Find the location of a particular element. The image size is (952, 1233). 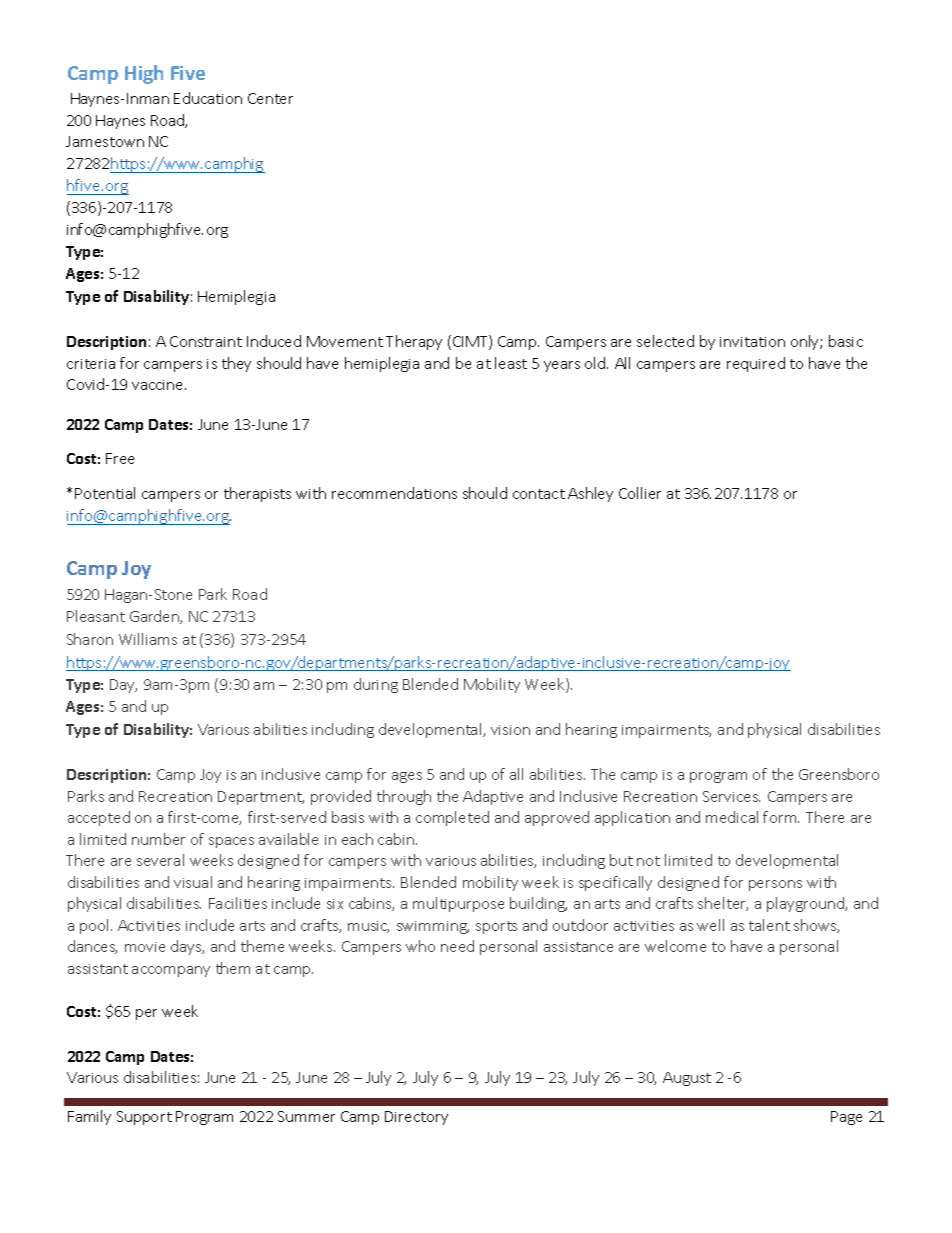

invitation is located at coordinates (752, 342).
